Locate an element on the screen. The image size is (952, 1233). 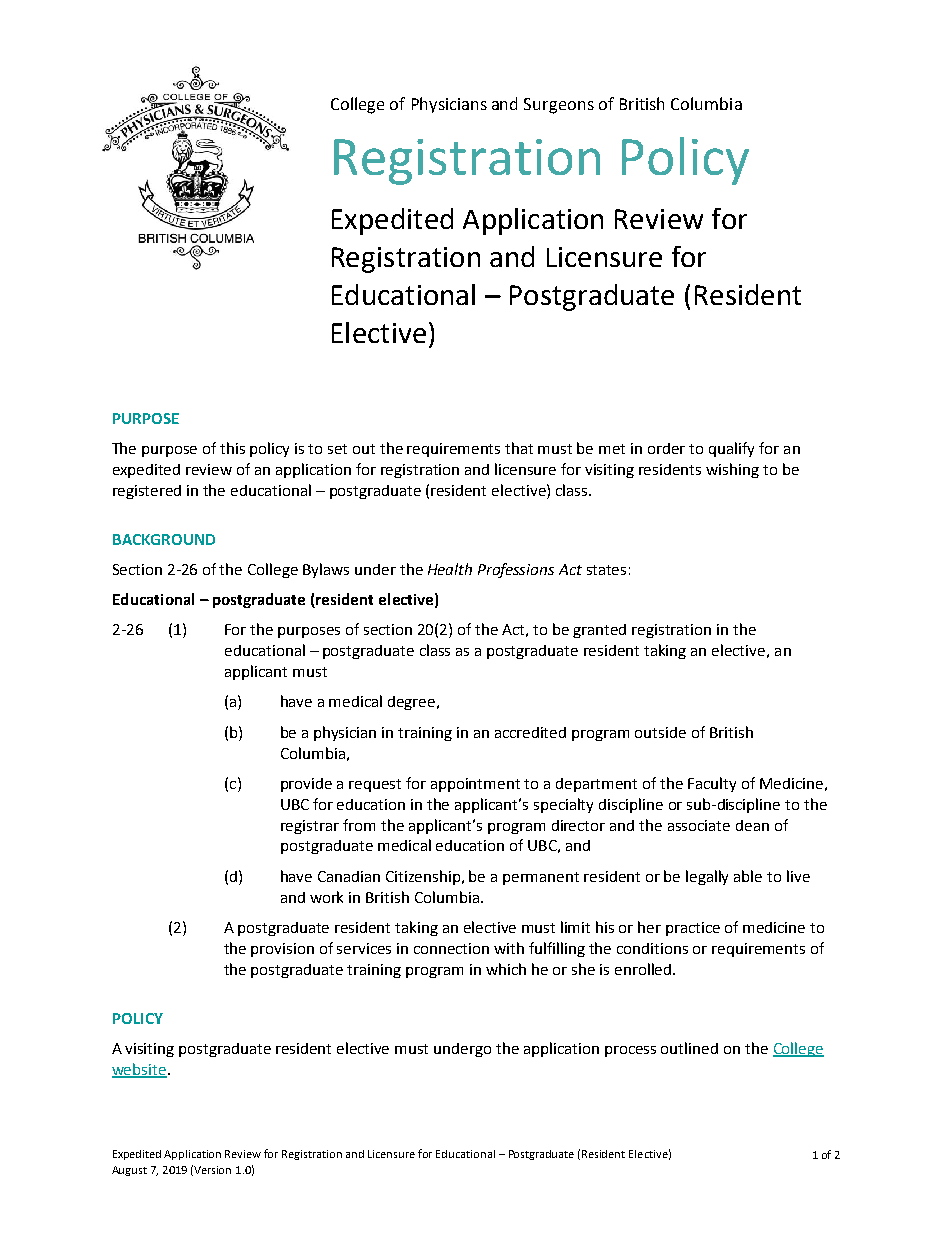
order is located at coordinates (666, 448).
